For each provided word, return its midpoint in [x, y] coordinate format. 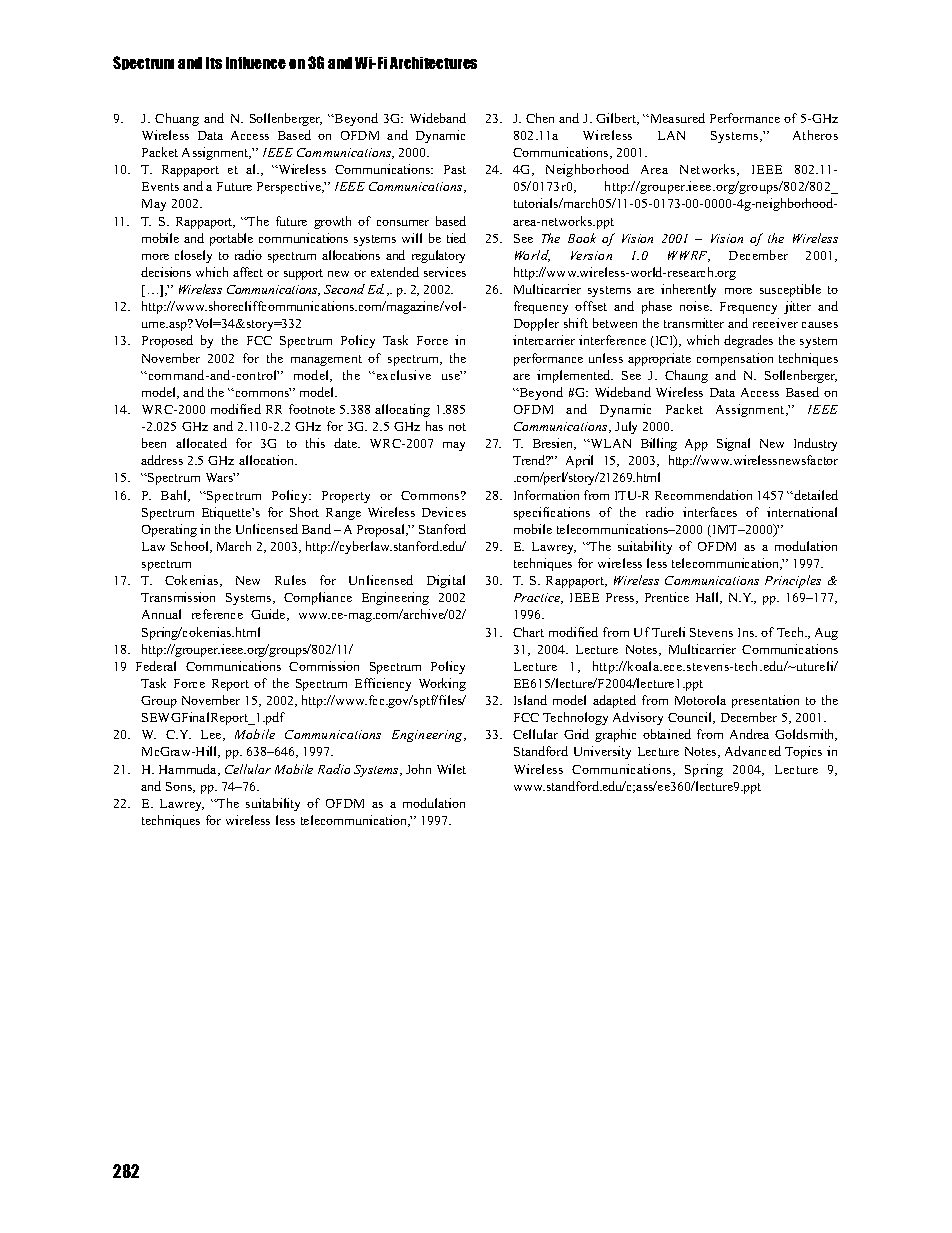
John [418, 769]
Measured [676, 118]
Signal [733, 444]
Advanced [753, 751]
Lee [212, 735]
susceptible [790, 290]
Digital [446, 581]
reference [217, 614]
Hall [709, 598]
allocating [402, 410]
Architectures [433, 63]
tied [456, 238]
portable [231, 239]
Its [214, 63]
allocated [201, 443]
